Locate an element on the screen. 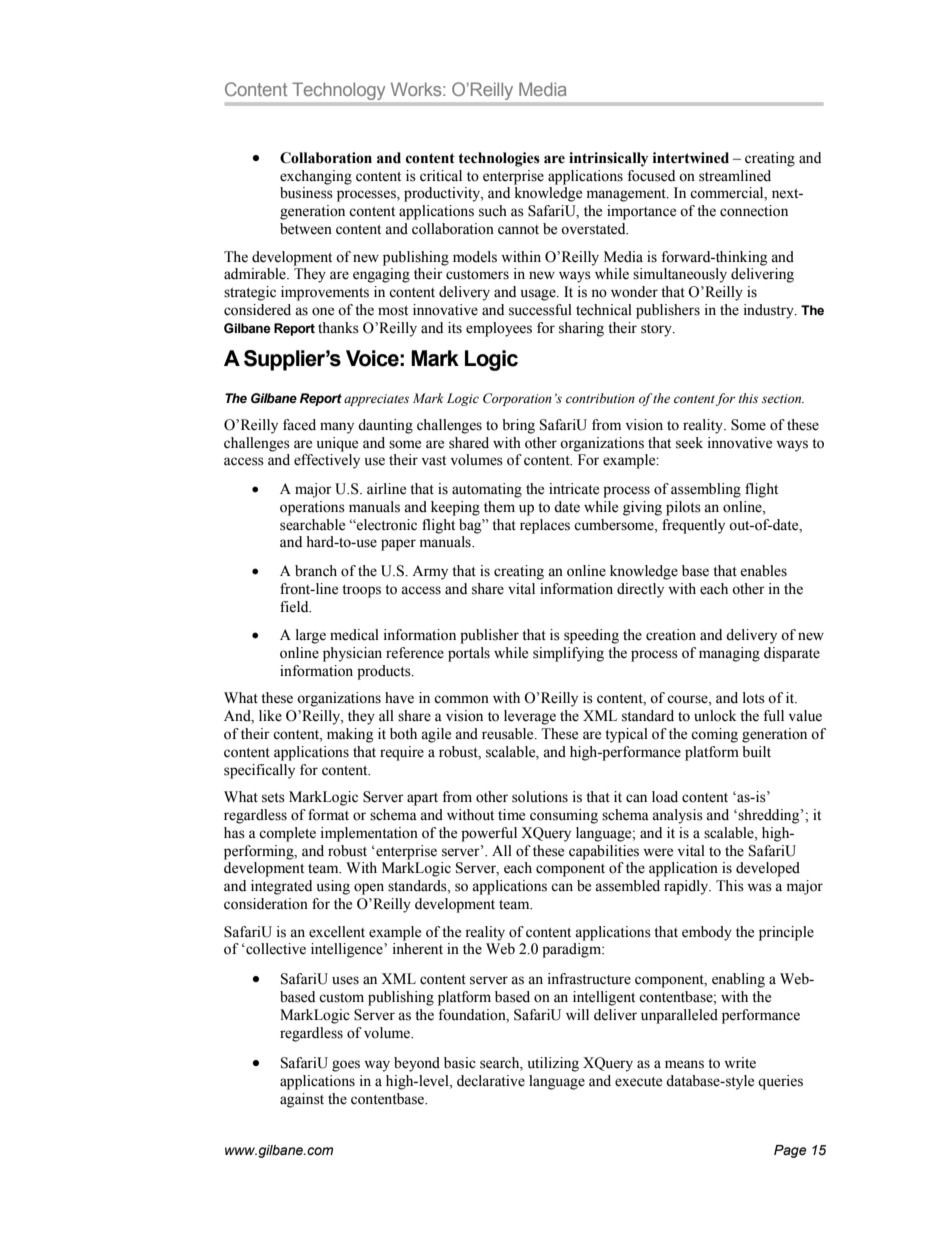 The height and width of the screenshot is (1233, 952). Technology is located at coordinates (338, 91).
